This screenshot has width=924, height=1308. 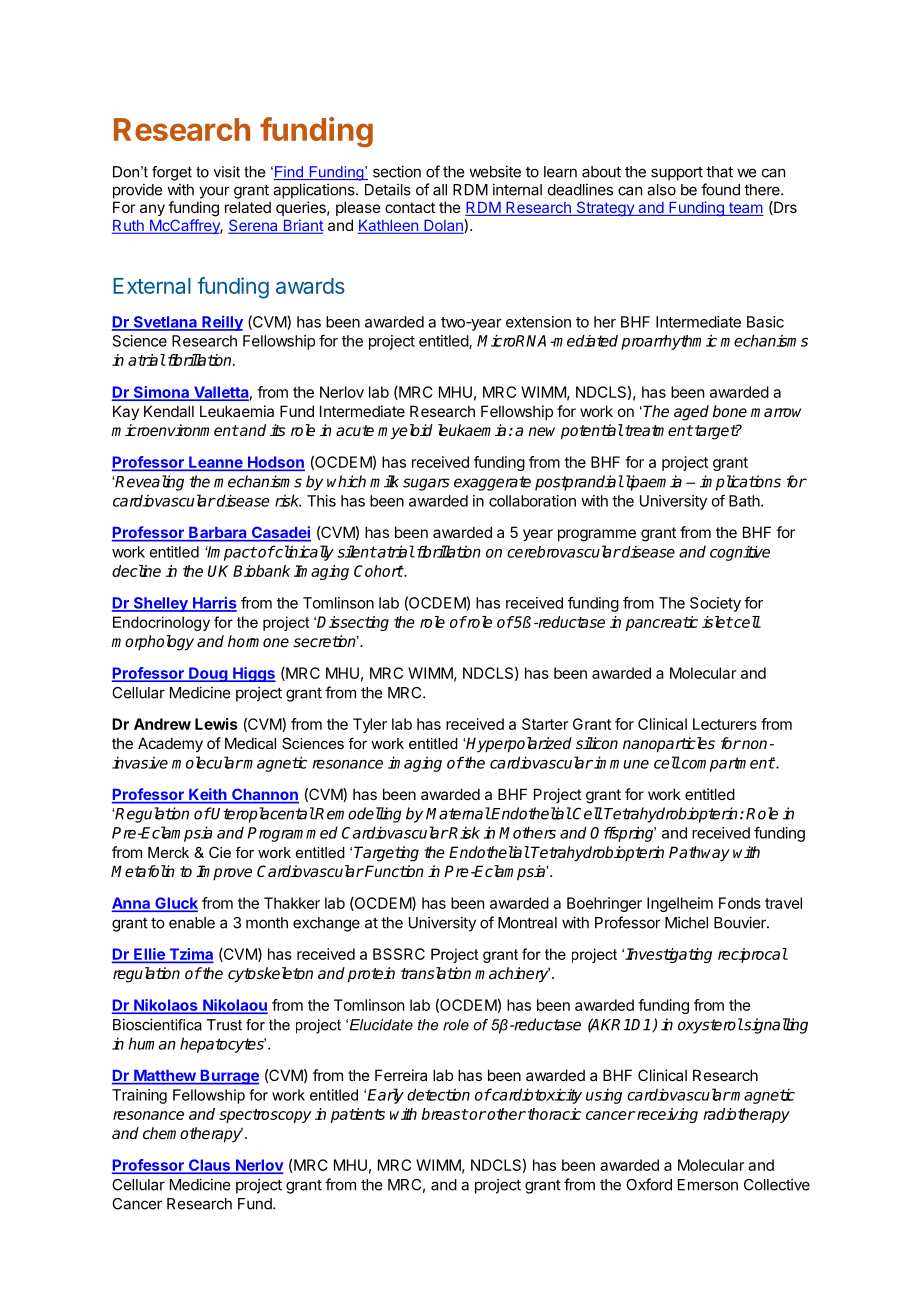 I want to click on Bath, so click(x=744, y=501).
